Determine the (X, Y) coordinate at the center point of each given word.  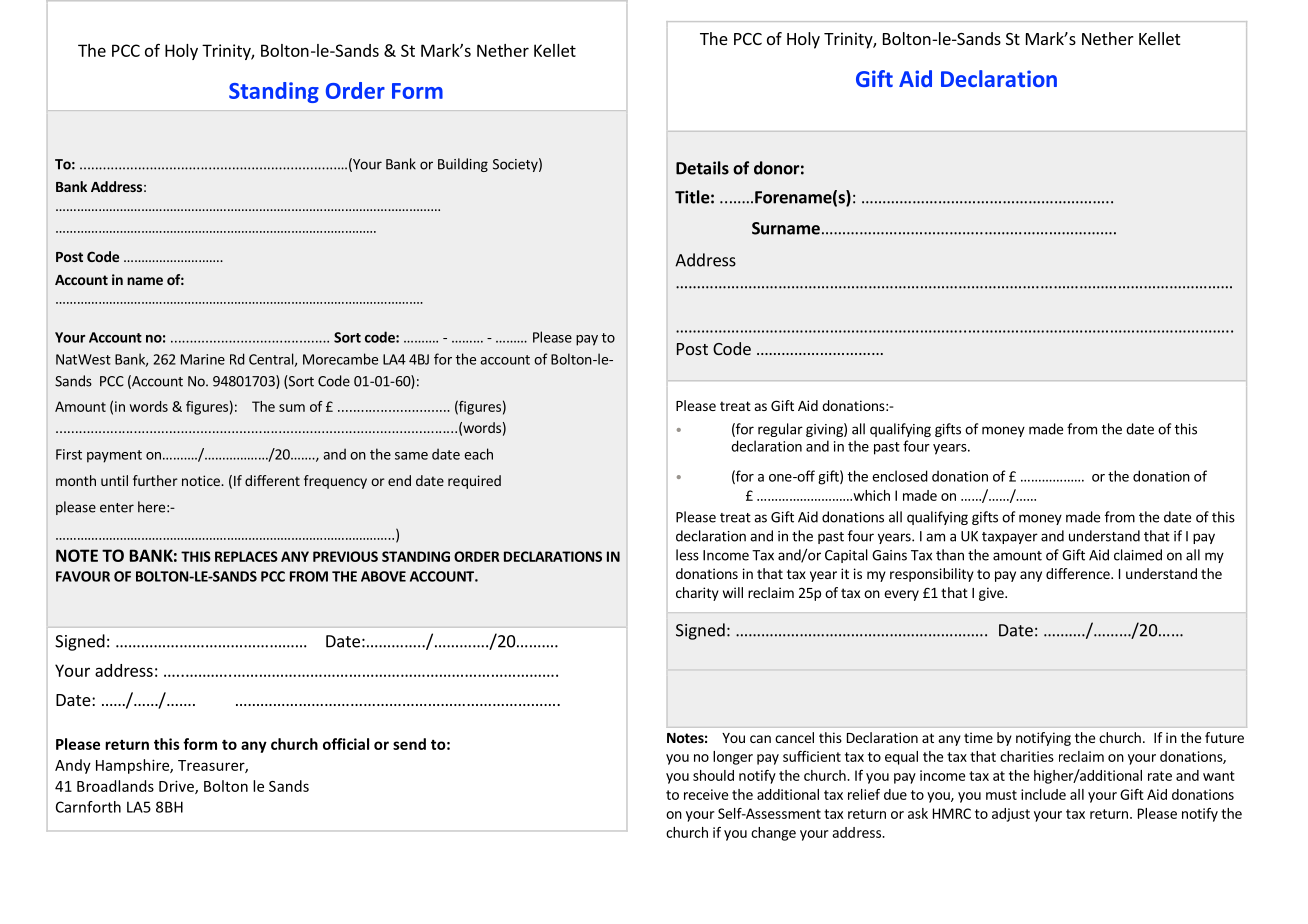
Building (463, 165)
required (474, 482)
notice (202, 480)
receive (706, 794)
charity (697, 594)
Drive (177, 787)
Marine (203, 359)
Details (702, 168)
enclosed (900, 476)
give (992, 594)
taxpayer (1010, 538)
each (478, 454)
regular (780, 430)
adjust (1011, 815)
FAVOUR (83, 576)
